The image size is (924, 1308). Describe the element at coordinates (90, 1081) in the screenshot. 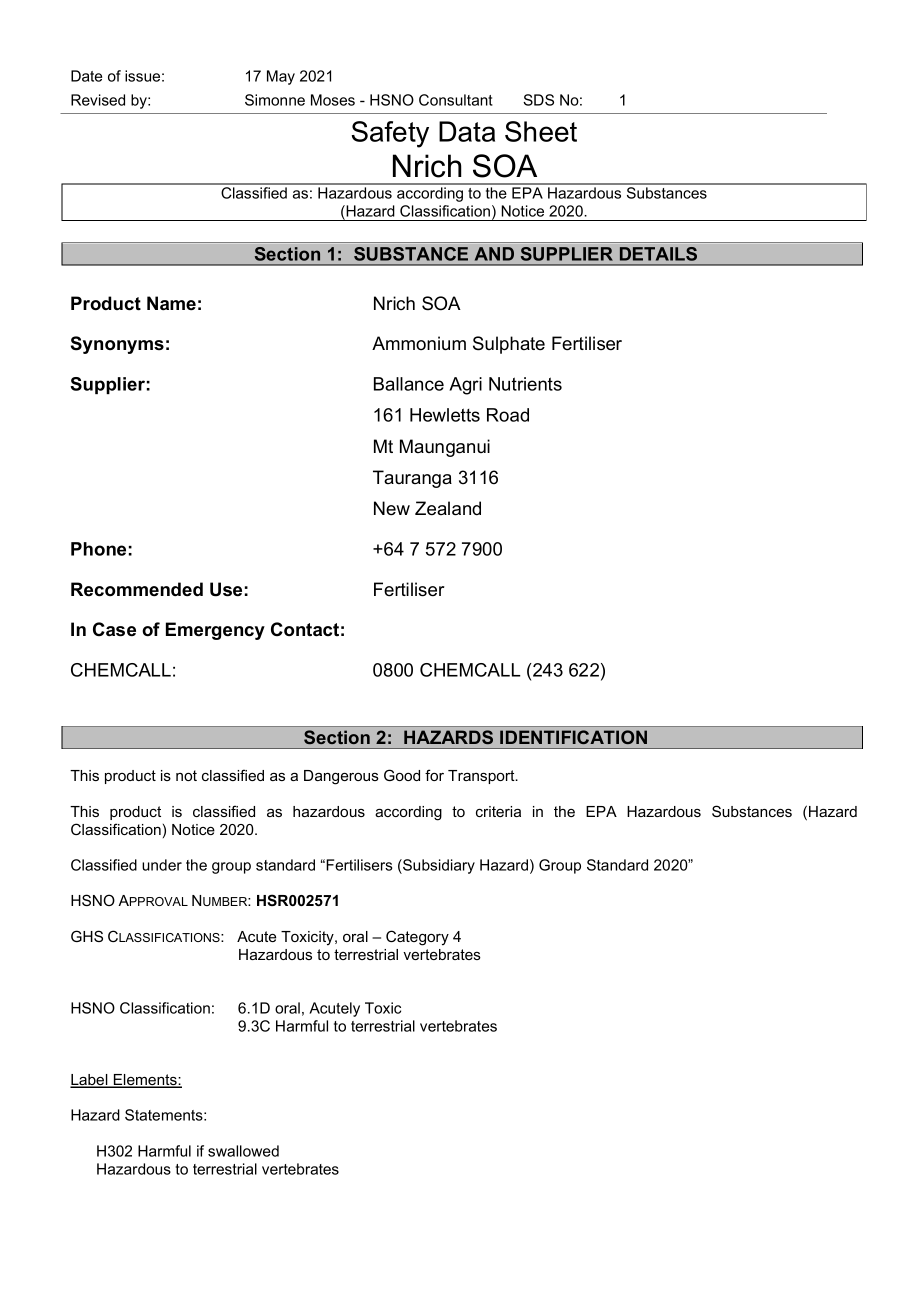

I see `Label` at that location.
